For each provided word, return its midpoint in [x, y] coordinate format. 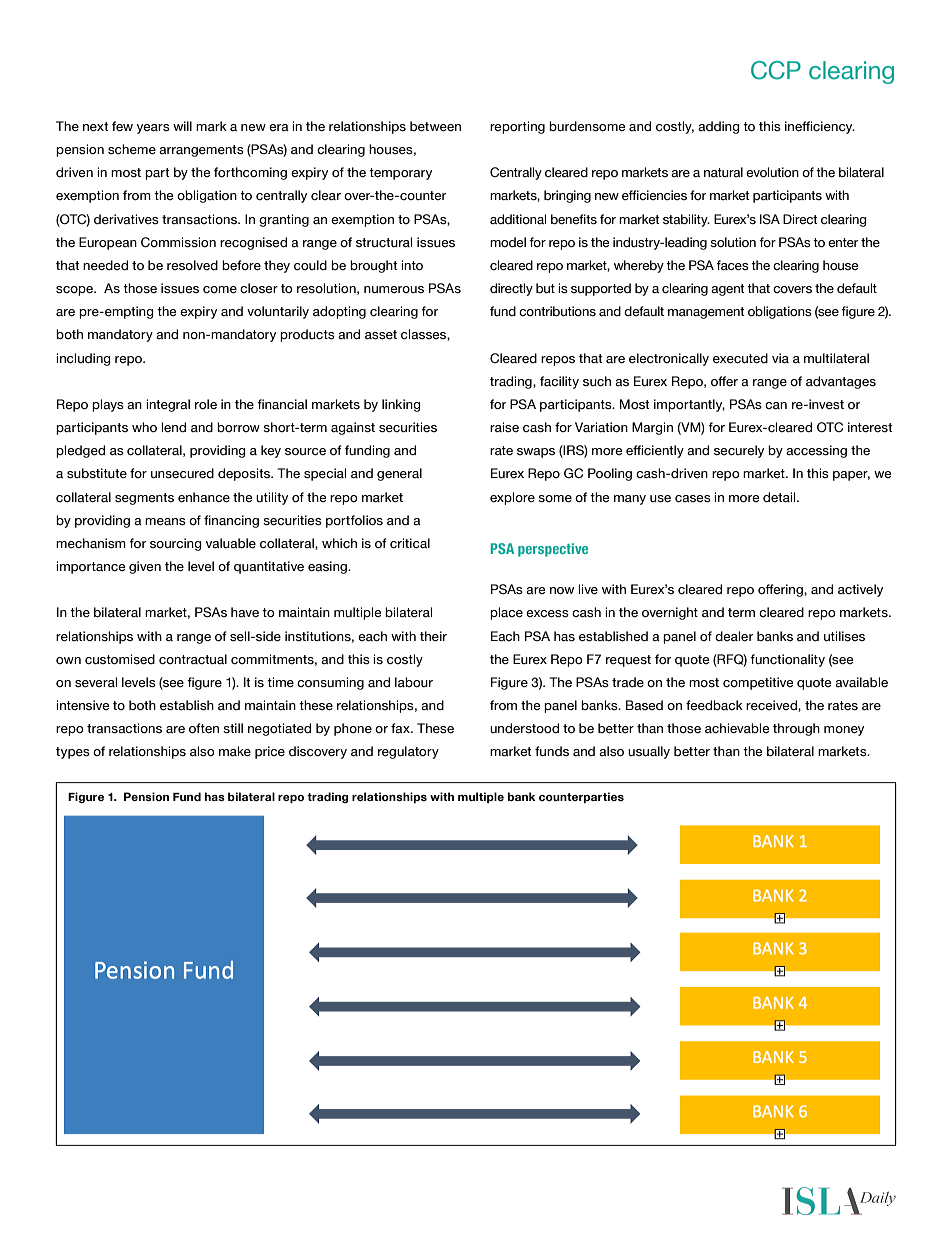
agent [728, 290]
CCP [776, 70]
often [204, 728]
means [165, 522]
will [182, 126]
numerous [394, 290]
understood [524, 728]
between [435, 126]
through [796, 729]
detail [780, 497]
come [220, 290]
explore [512, 498]
